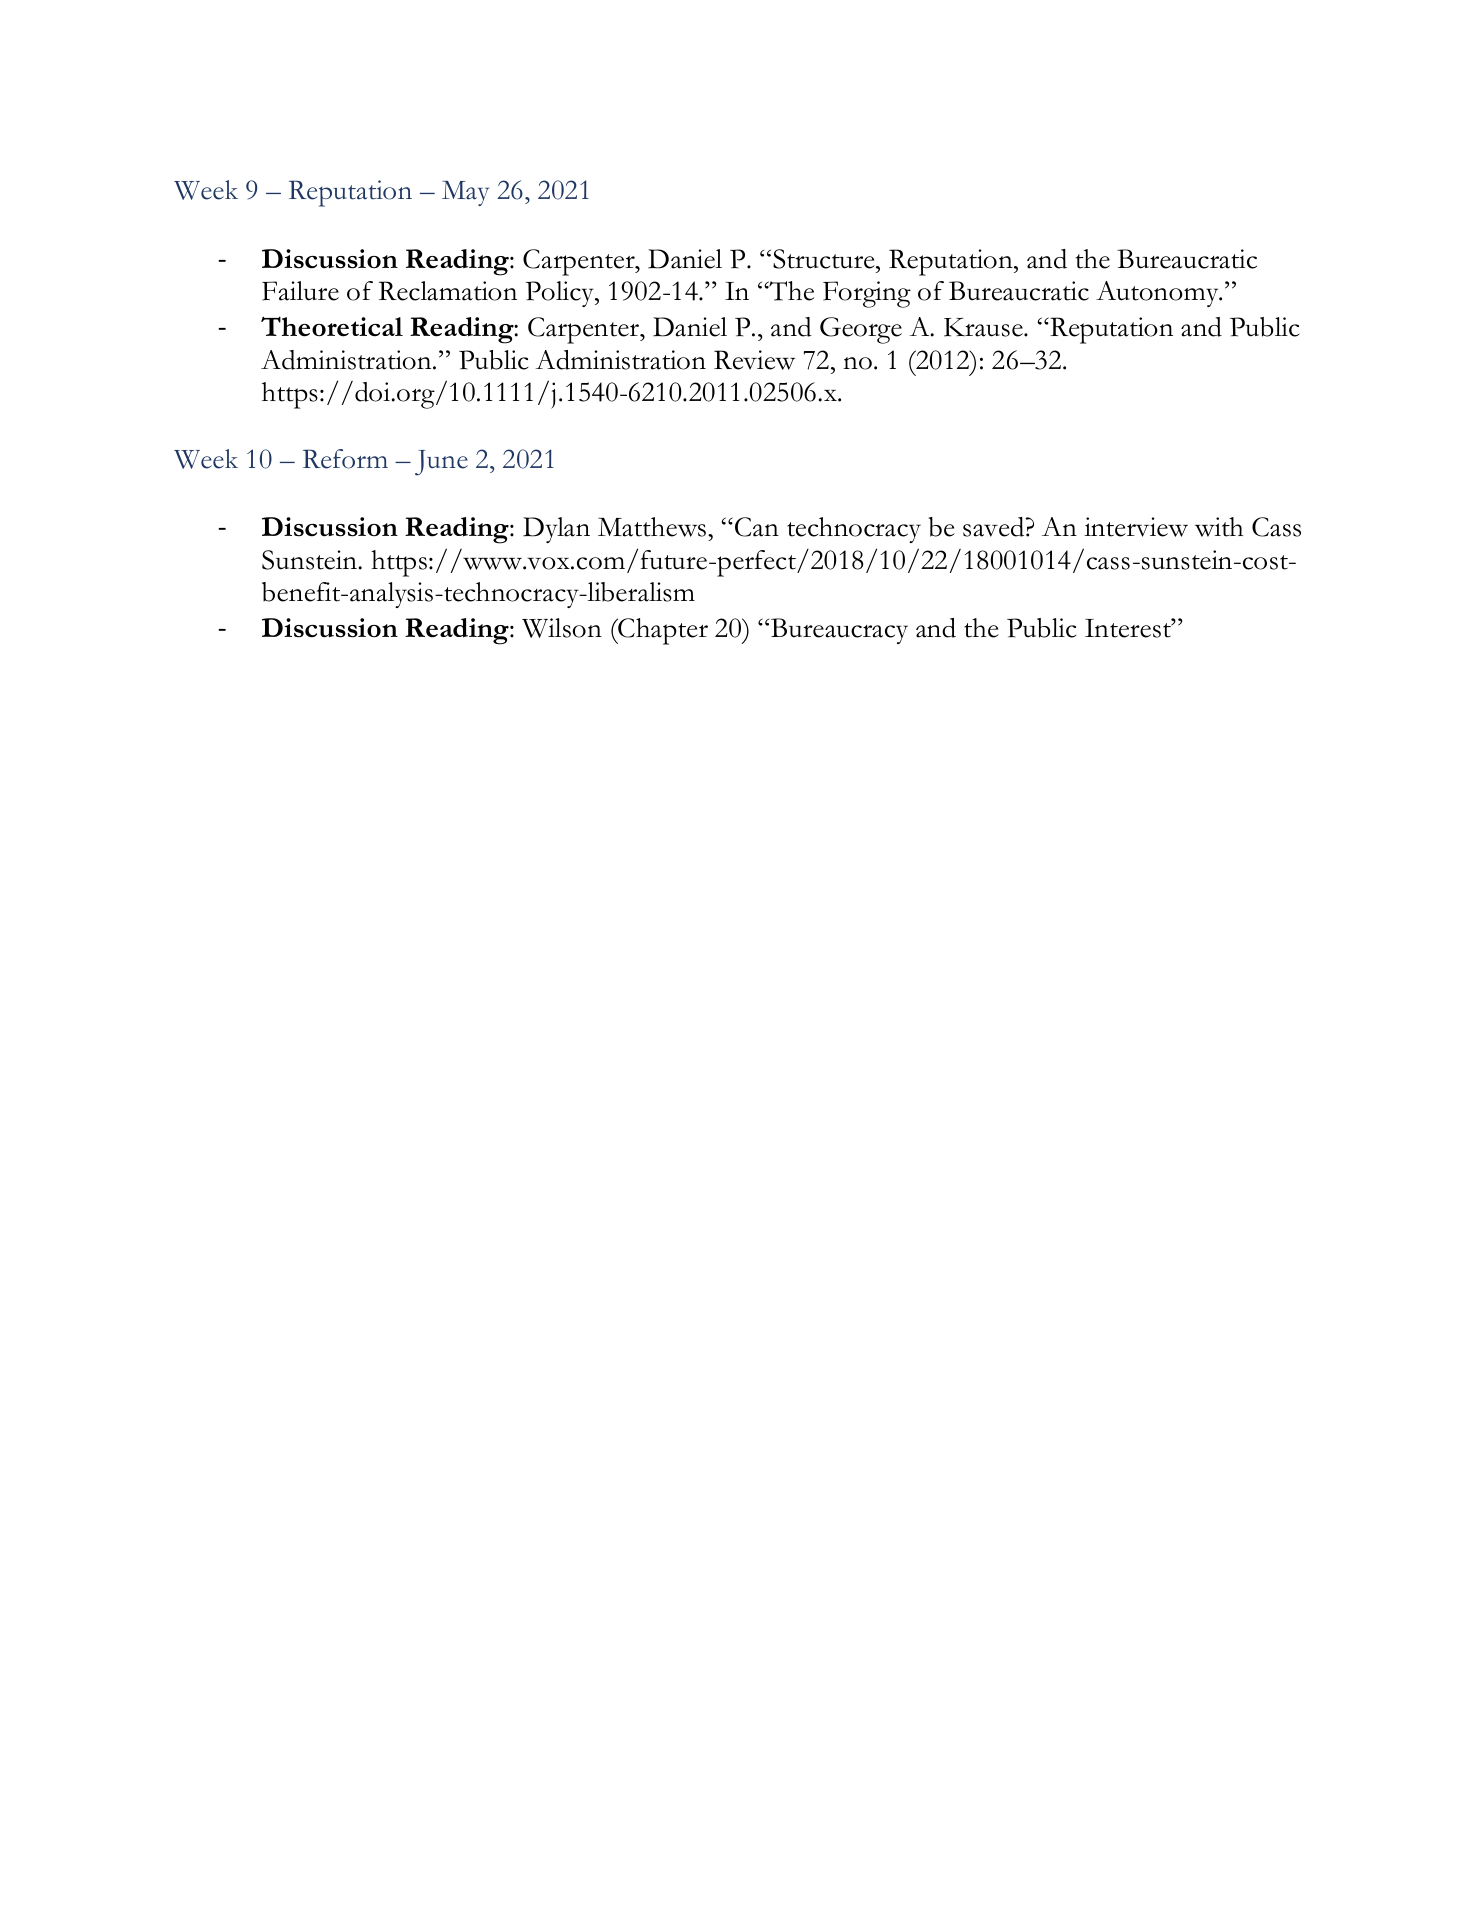 The image size is (1481, 1917). I want to click on Theoretical, so click(332, 326).
